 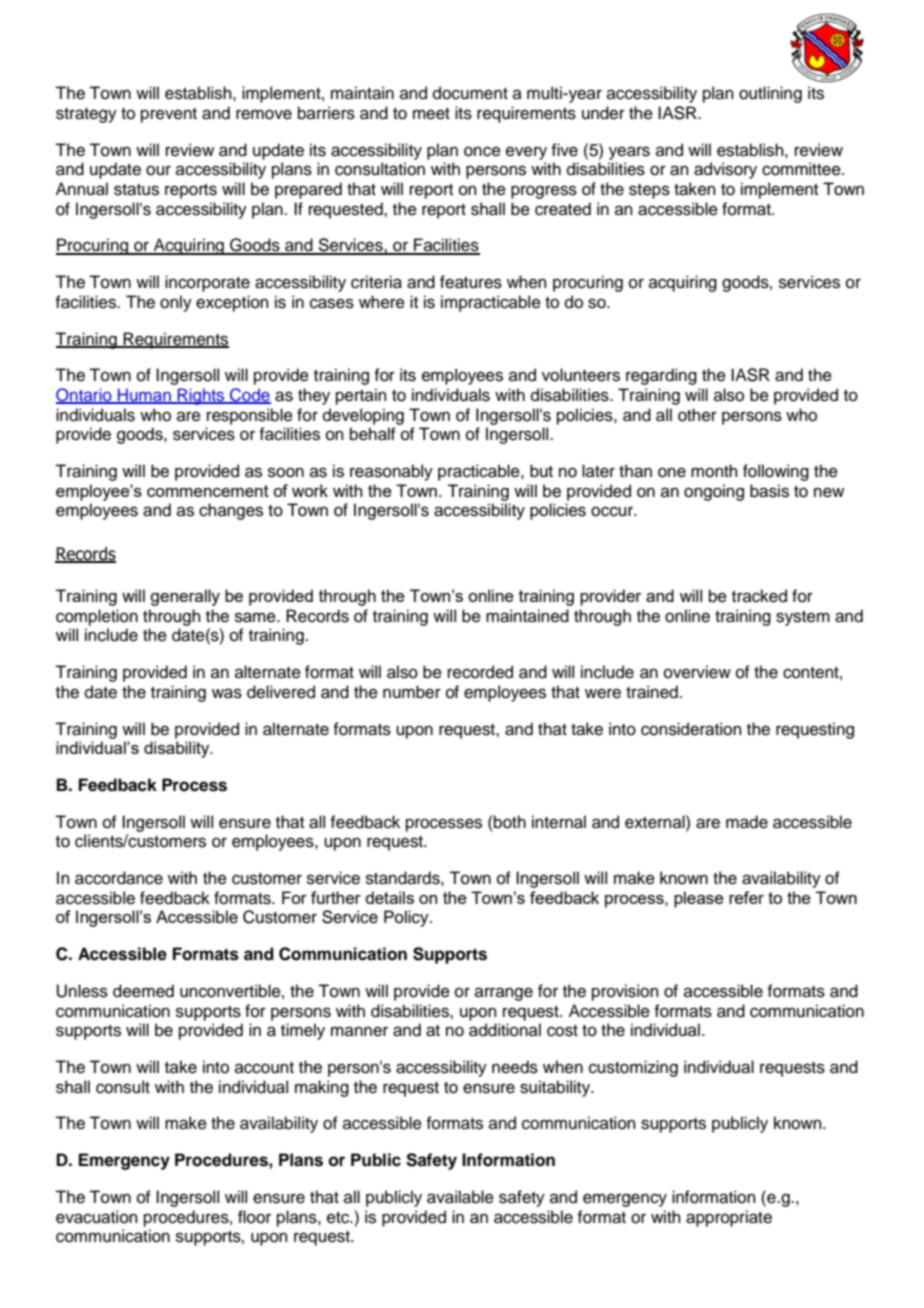 What do you see at coordinates (460, 1197) in the page?
I see `available` at bounding box center [460, 1197].
